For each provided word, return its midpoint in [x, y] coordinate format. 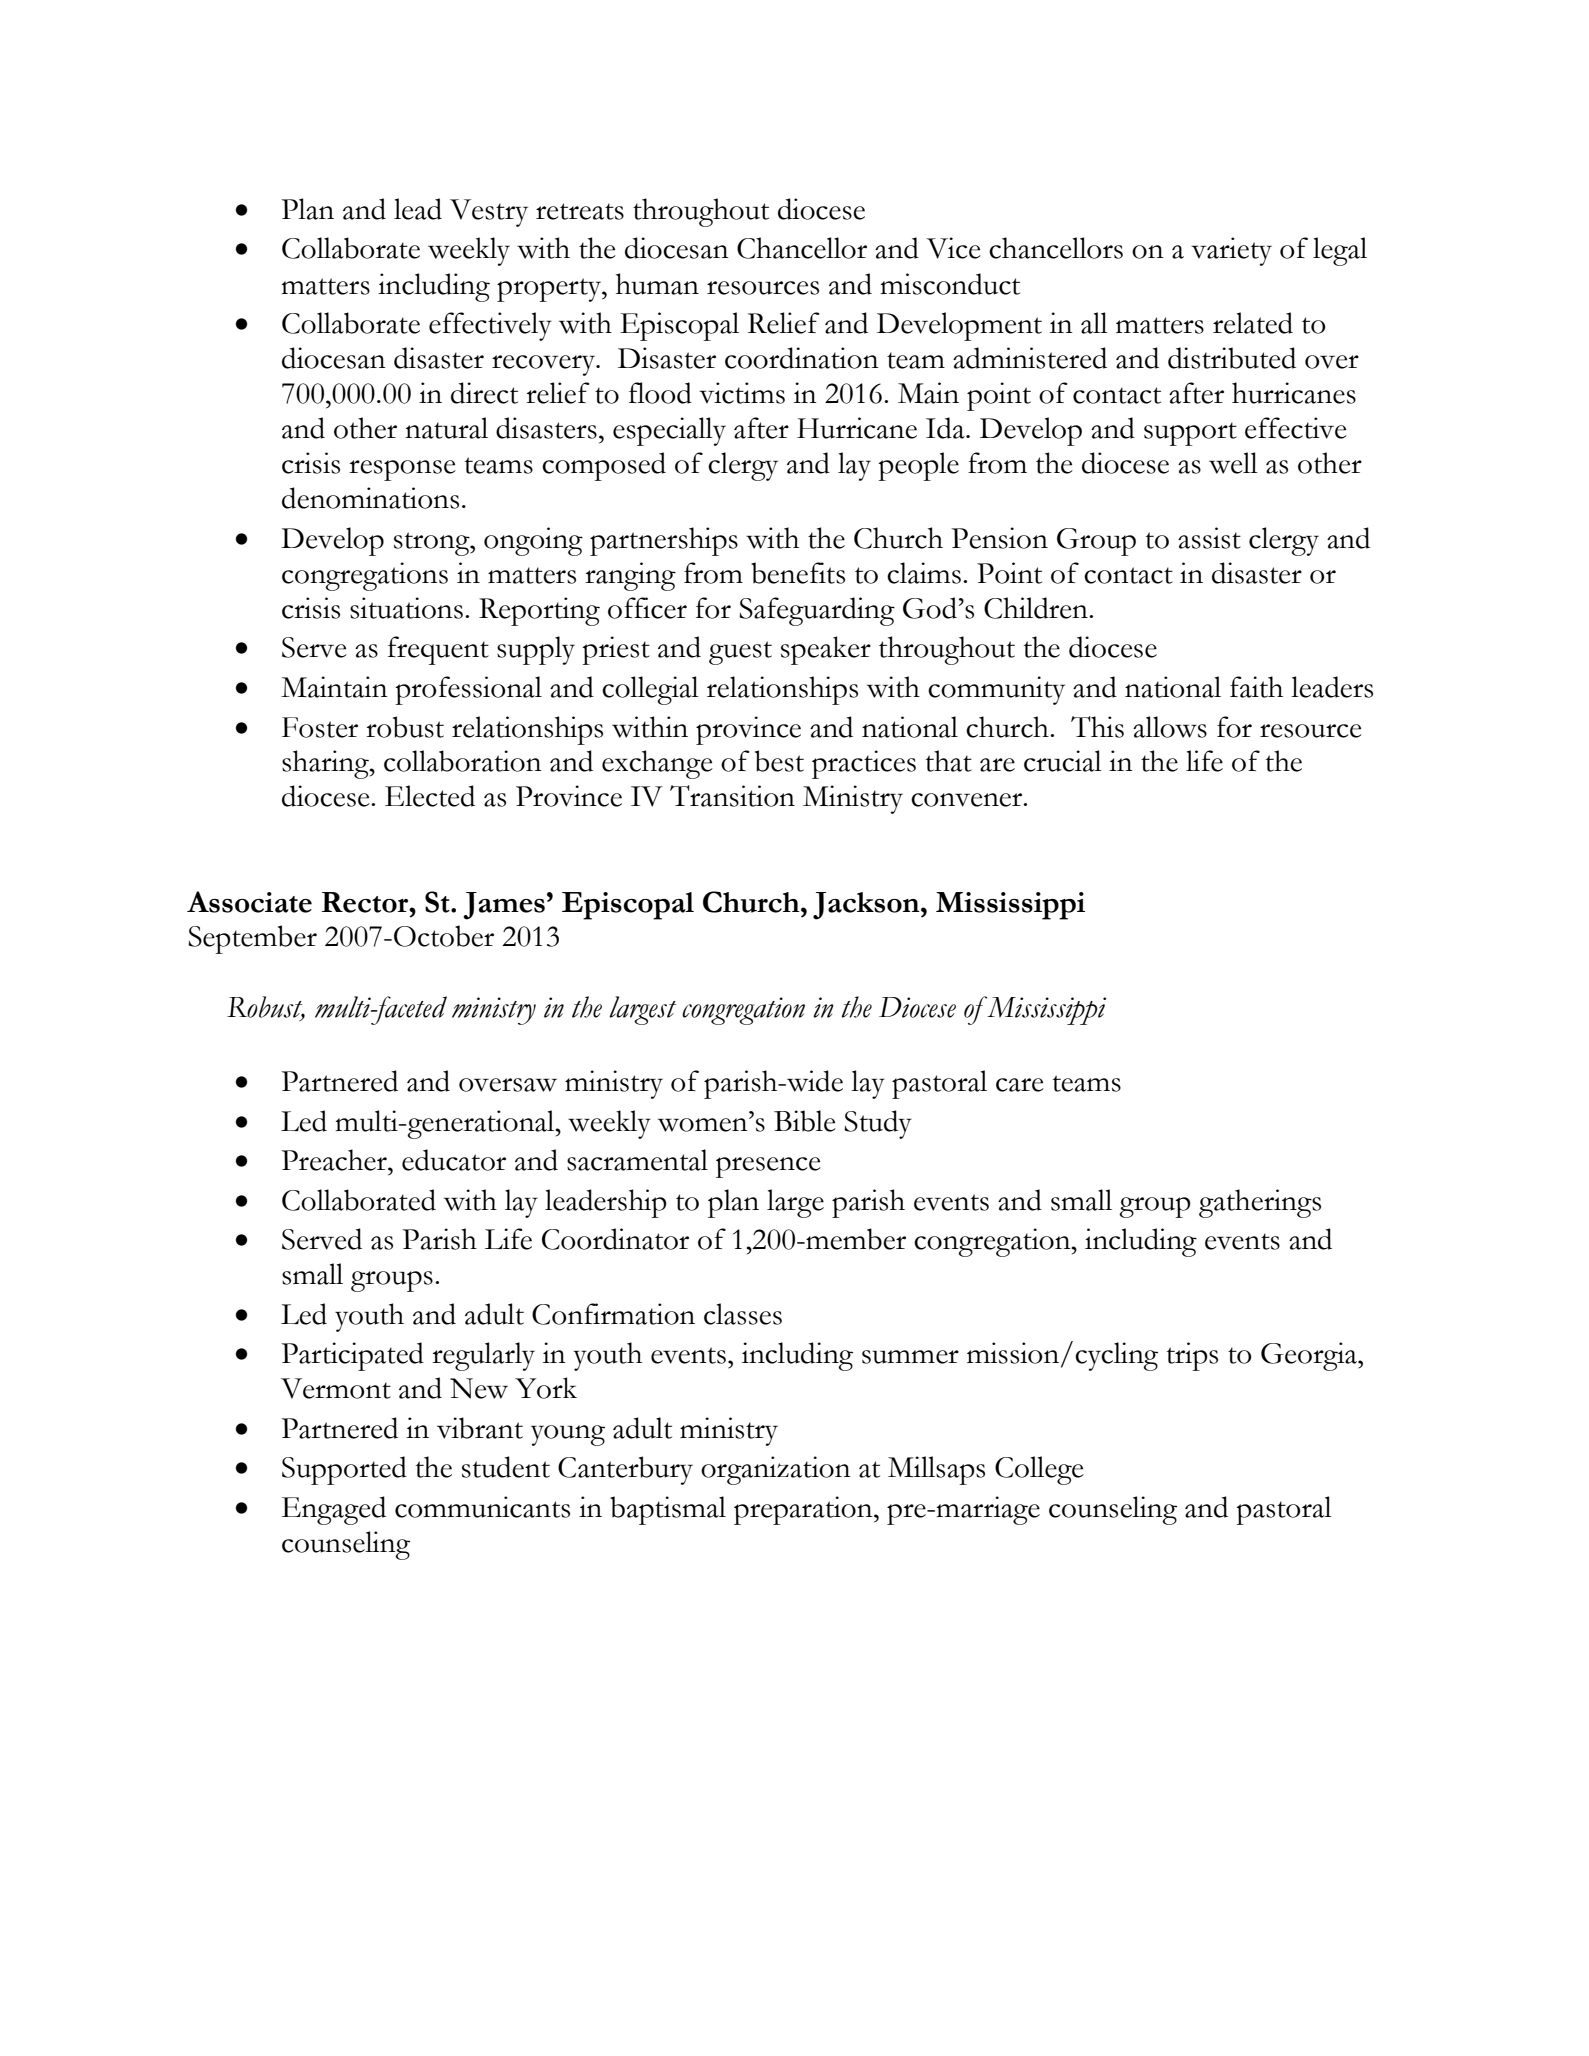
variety [1231, 251]
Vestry [489, 213]
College [1039, 1470]
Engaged [334, 1510]
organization [776, 1470]
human [657, 284]
